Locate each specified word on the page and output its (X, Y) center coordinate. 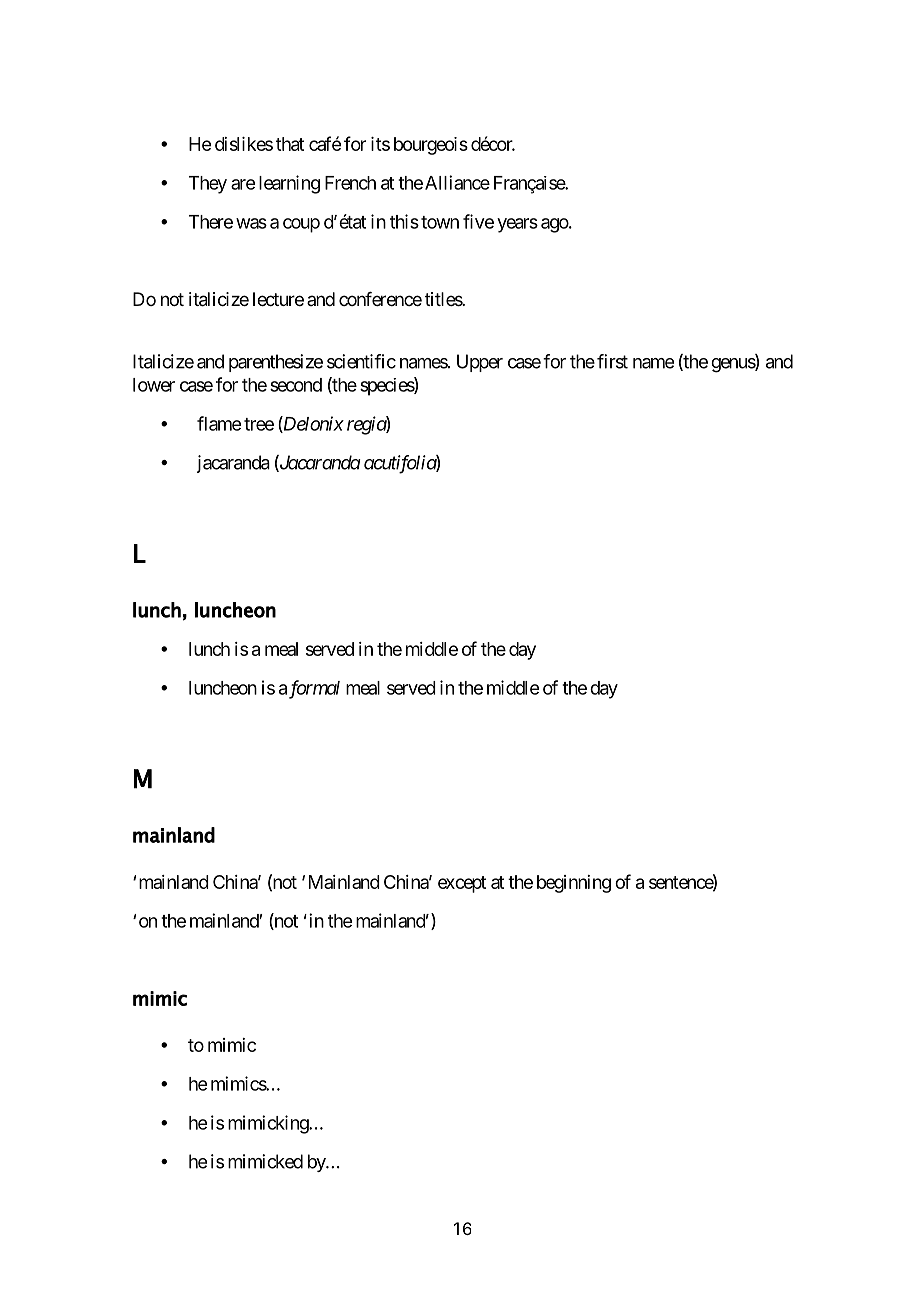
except (462, 884)
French (350, 183)
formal (314, 689)
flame (219, 423)
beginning (574, 884)
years (517, 225)
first (612, 361)
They (208, 185)
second (296, 385)
